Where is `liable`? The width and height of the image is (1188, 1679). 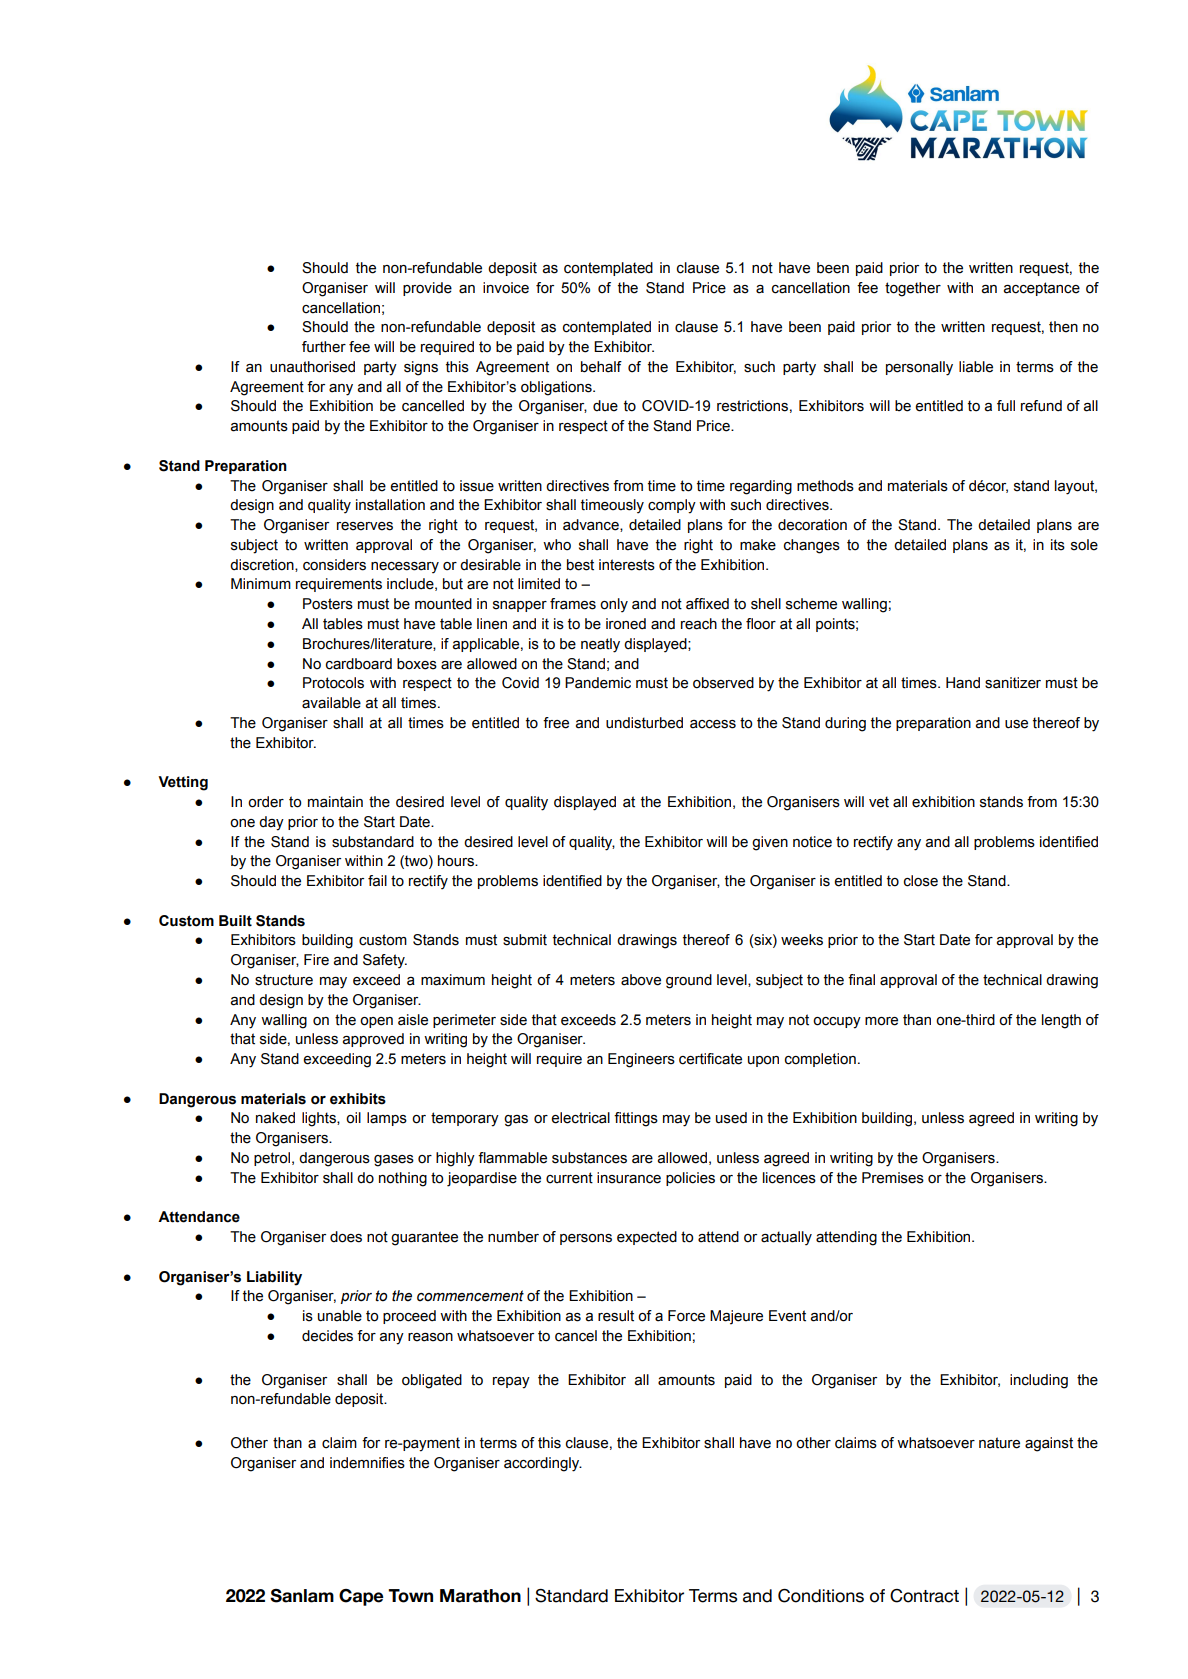
liable is located at coordinates (976, 367).
